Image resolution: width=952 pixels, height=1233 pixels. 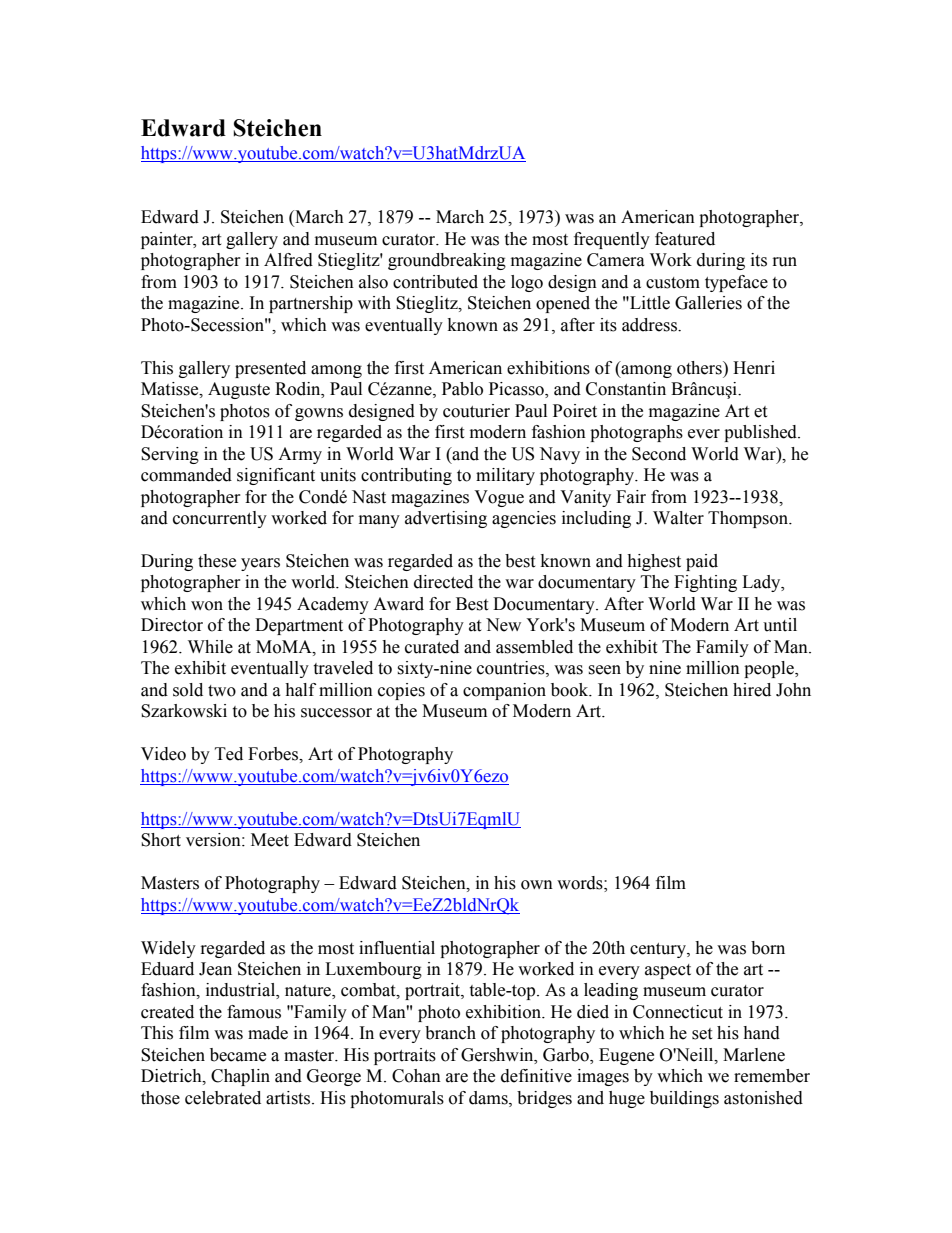 I want to click on Alfred, so click(x=288, y=260).
